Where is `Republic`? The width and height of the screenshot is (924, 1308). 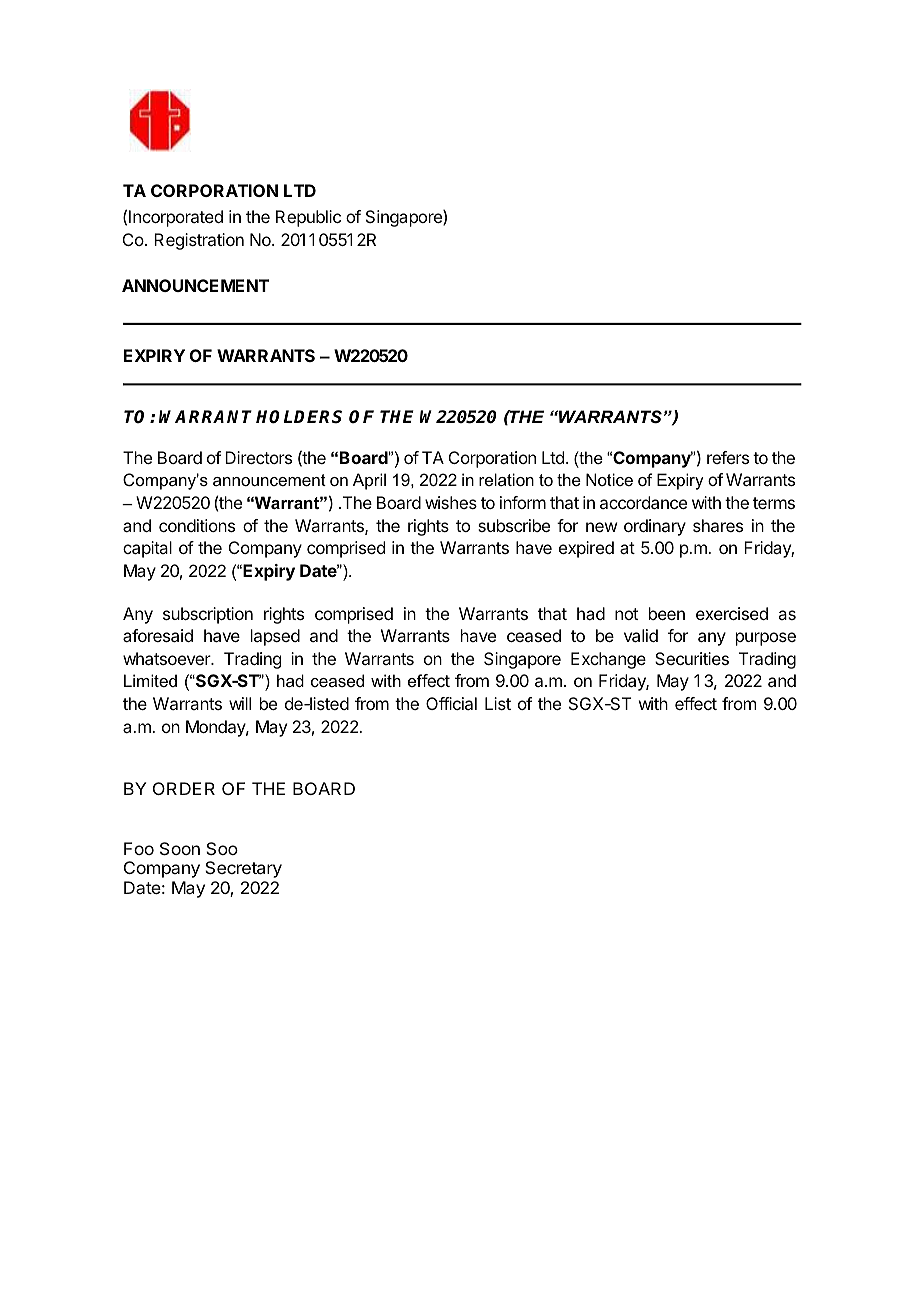
Republic is located at coordinates (308, 218).
